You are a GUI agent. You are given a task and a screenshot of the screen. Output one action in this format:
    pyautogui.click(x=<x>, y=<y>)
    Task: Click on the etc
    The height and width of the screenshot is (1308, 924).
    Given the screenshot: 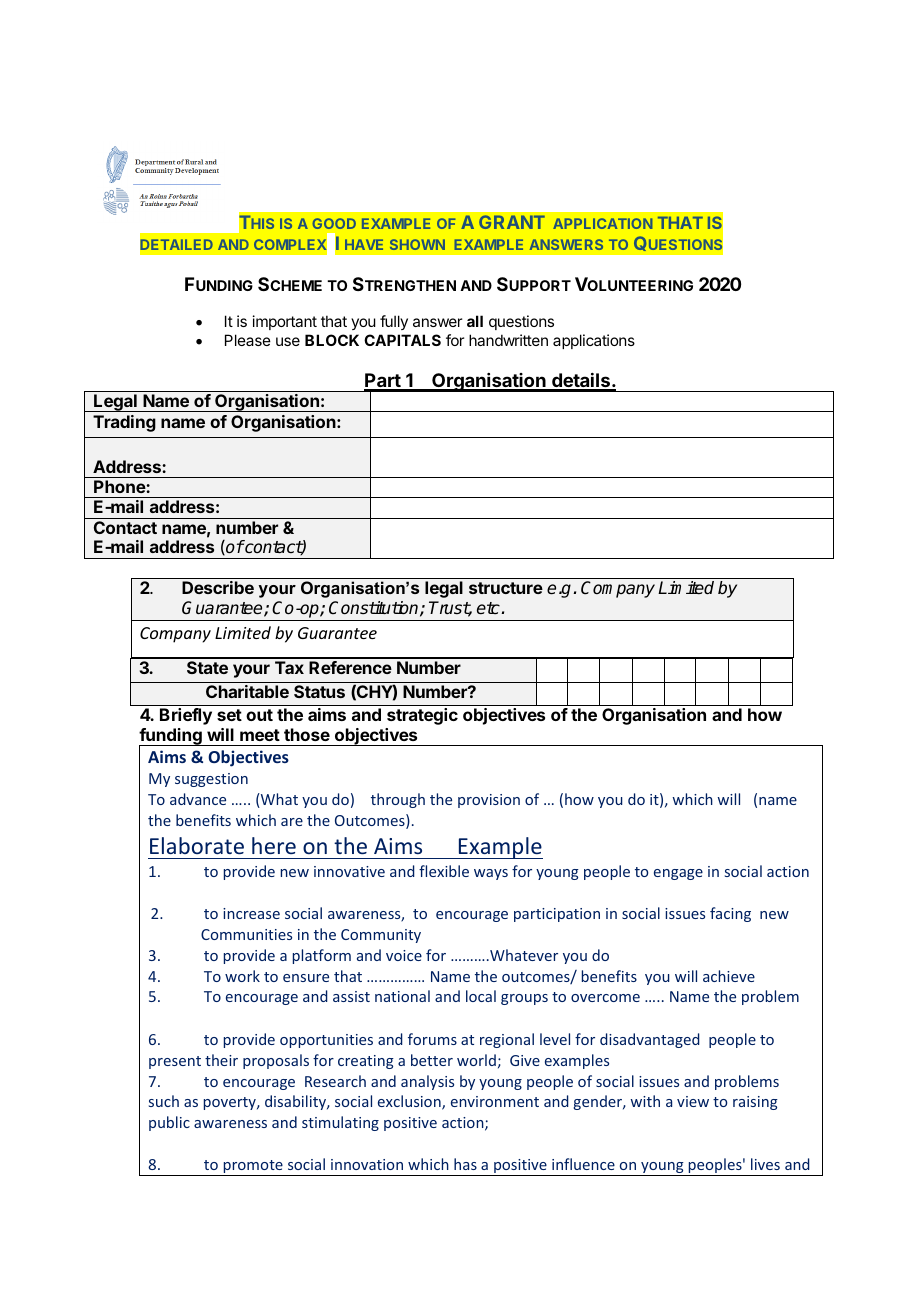 What is the action you would take?
    pyautogui.click(x=488, y=608)
